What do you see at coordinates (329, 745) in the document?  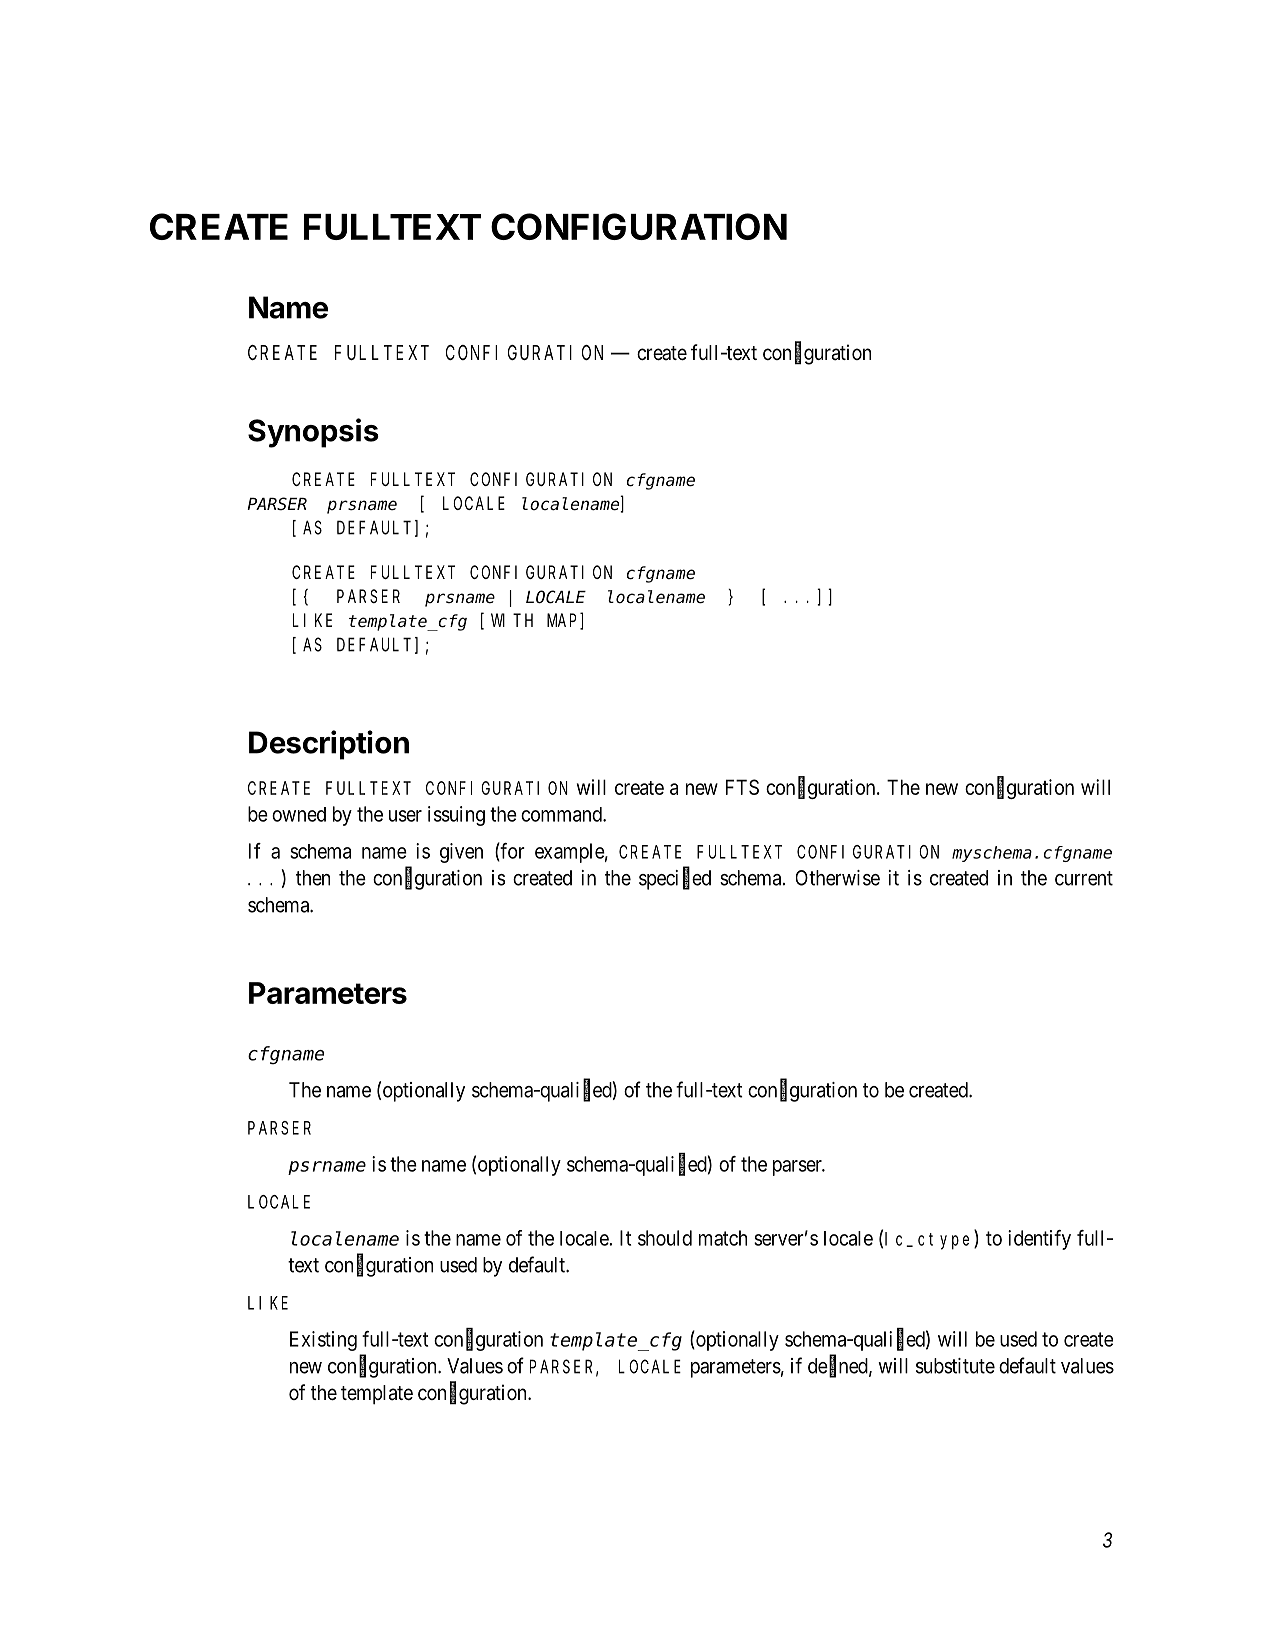 I see `Description` at bounding box center [329, 745].
